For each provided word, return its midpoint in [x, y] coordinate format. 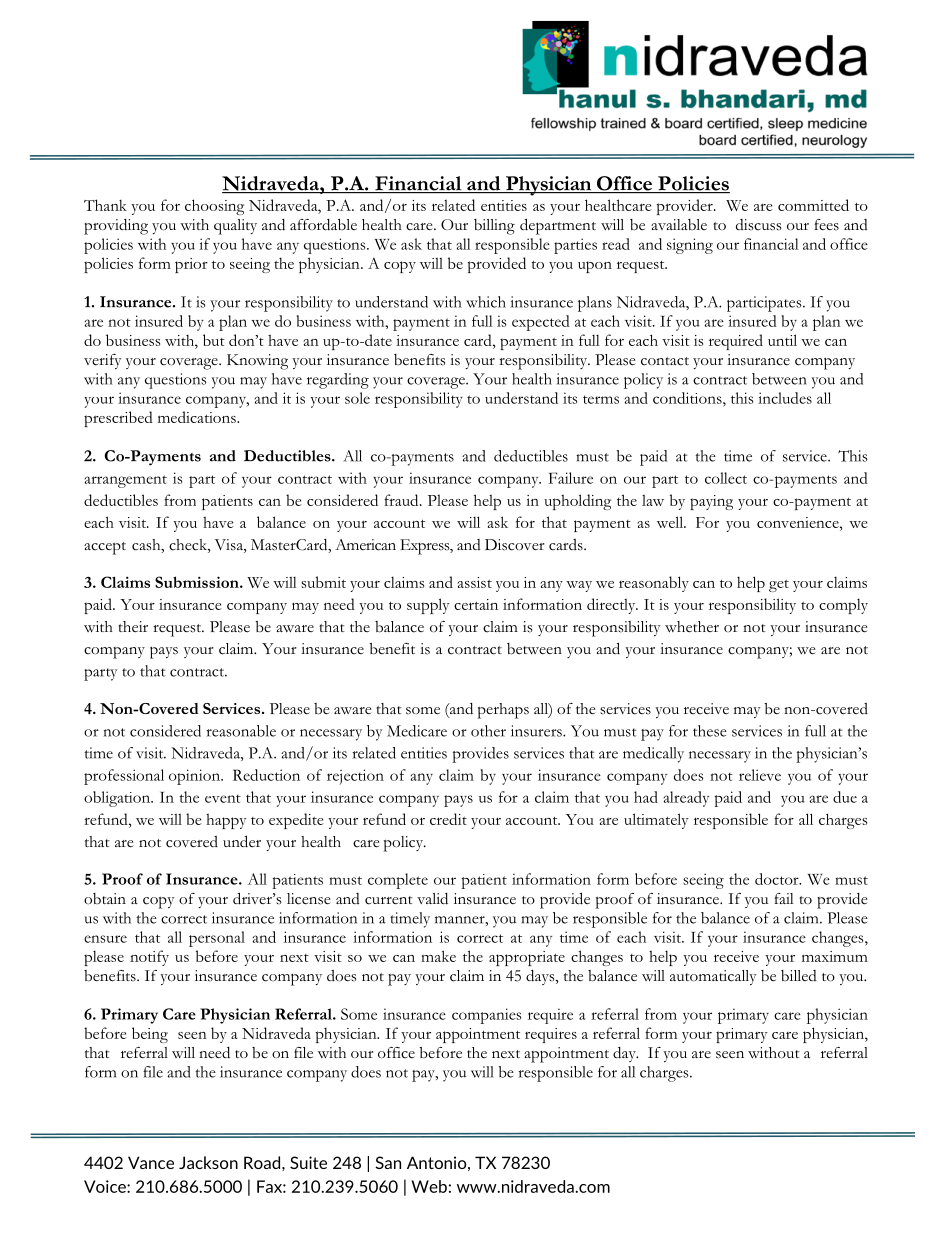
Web [429, 1186]
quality [235, 227]
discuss [758, 225]
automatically [713, 977]
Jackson [208, 1162]
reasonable [241, 731]
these [710, 731]
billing [494, 227]
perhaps [503, 711]
